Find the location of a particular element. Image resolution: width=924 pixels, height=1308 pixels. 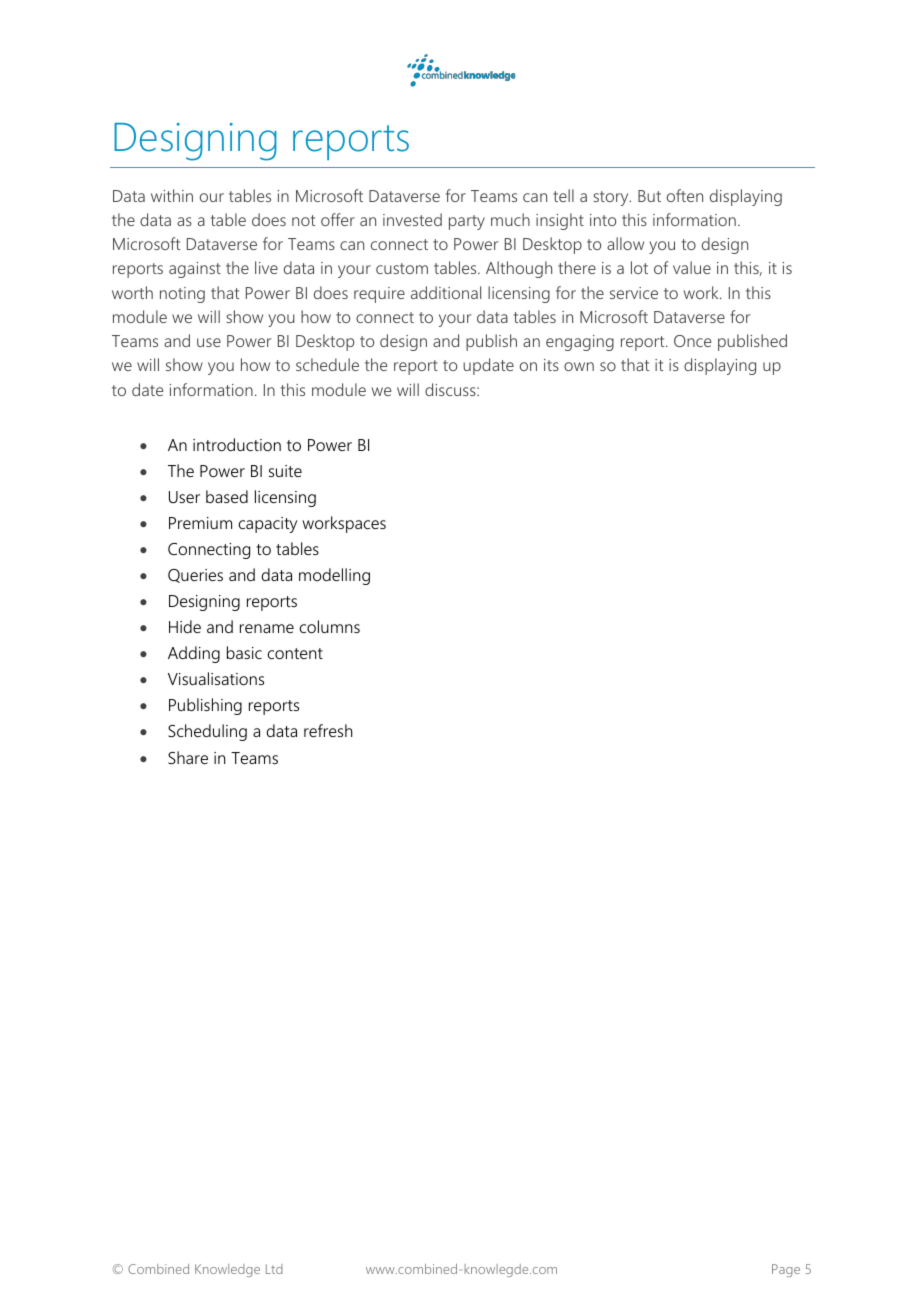

refresh is located at coordinates (328, 730).
